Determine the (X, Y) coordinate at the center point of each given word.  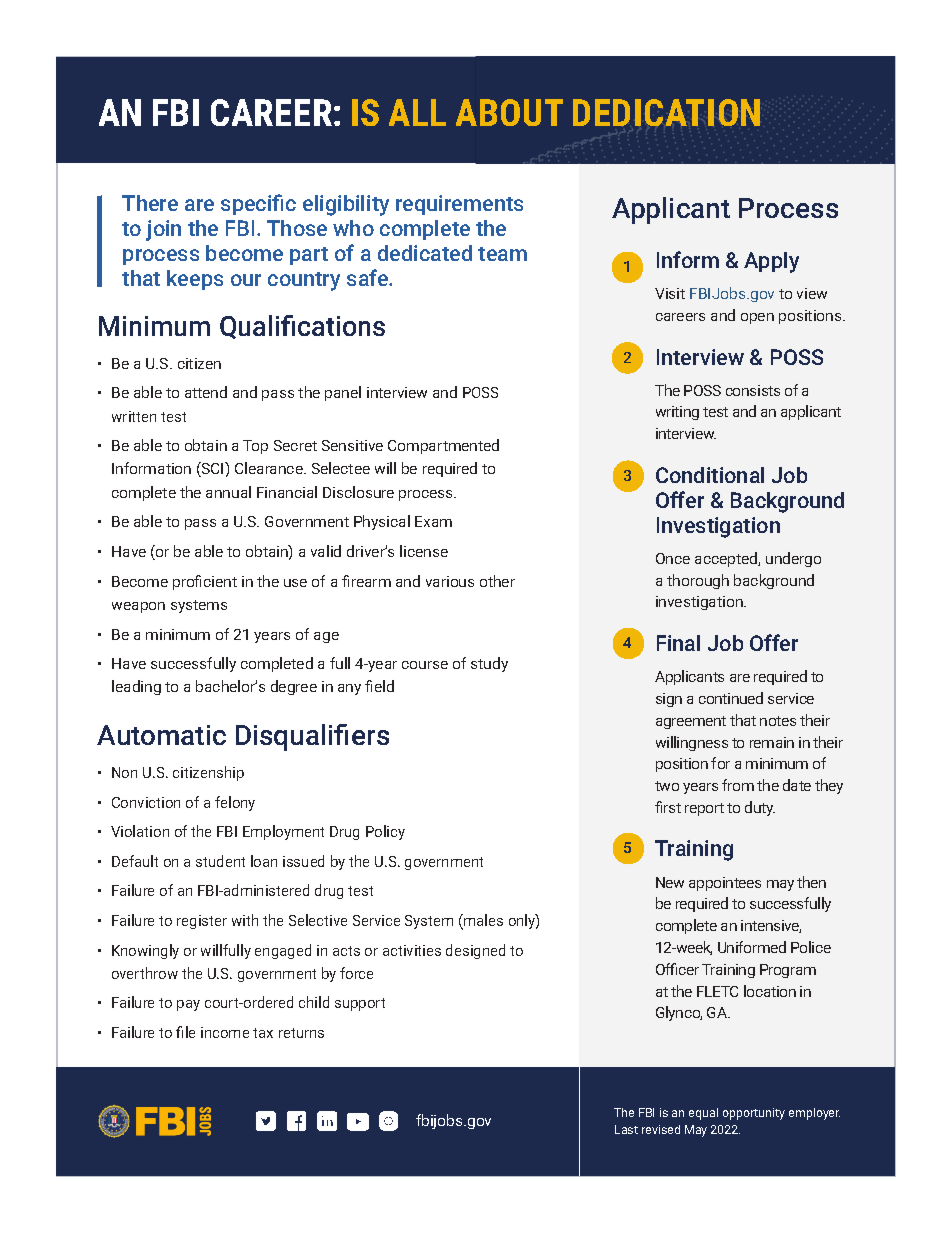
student (220, 861)
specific (258, 204)
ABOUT (509, 112)
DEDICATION (666, 112)
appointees (725, 884)
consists (753, 390)
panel (343, 393)
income (225, 1032)
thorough (698, 581)
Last (626, 1129)
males (482, 921)
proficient (205, 582)
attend (206, 392)
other (497, 581)
